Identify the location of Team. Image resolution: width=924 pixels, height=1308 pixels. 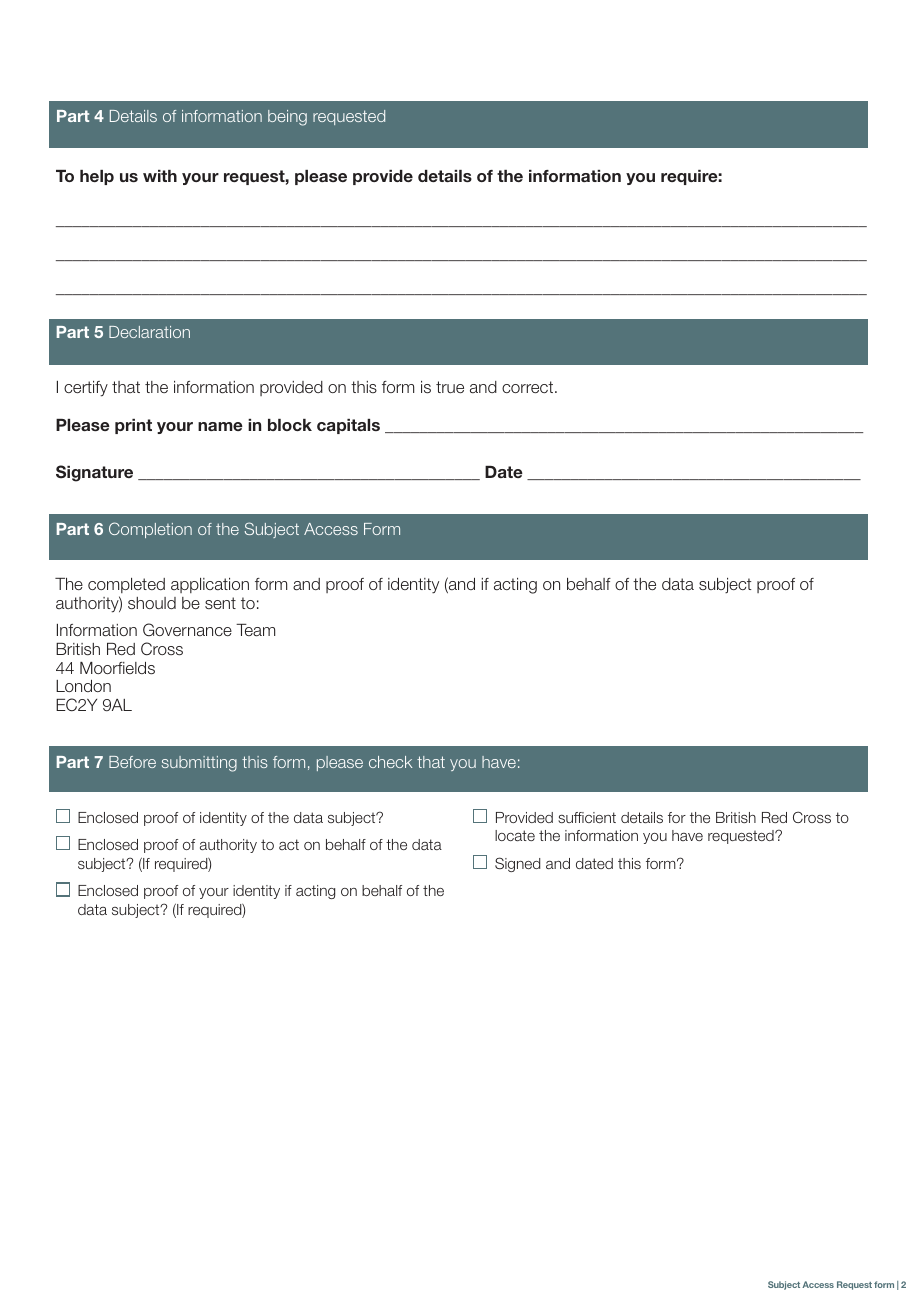
(255, 630).
